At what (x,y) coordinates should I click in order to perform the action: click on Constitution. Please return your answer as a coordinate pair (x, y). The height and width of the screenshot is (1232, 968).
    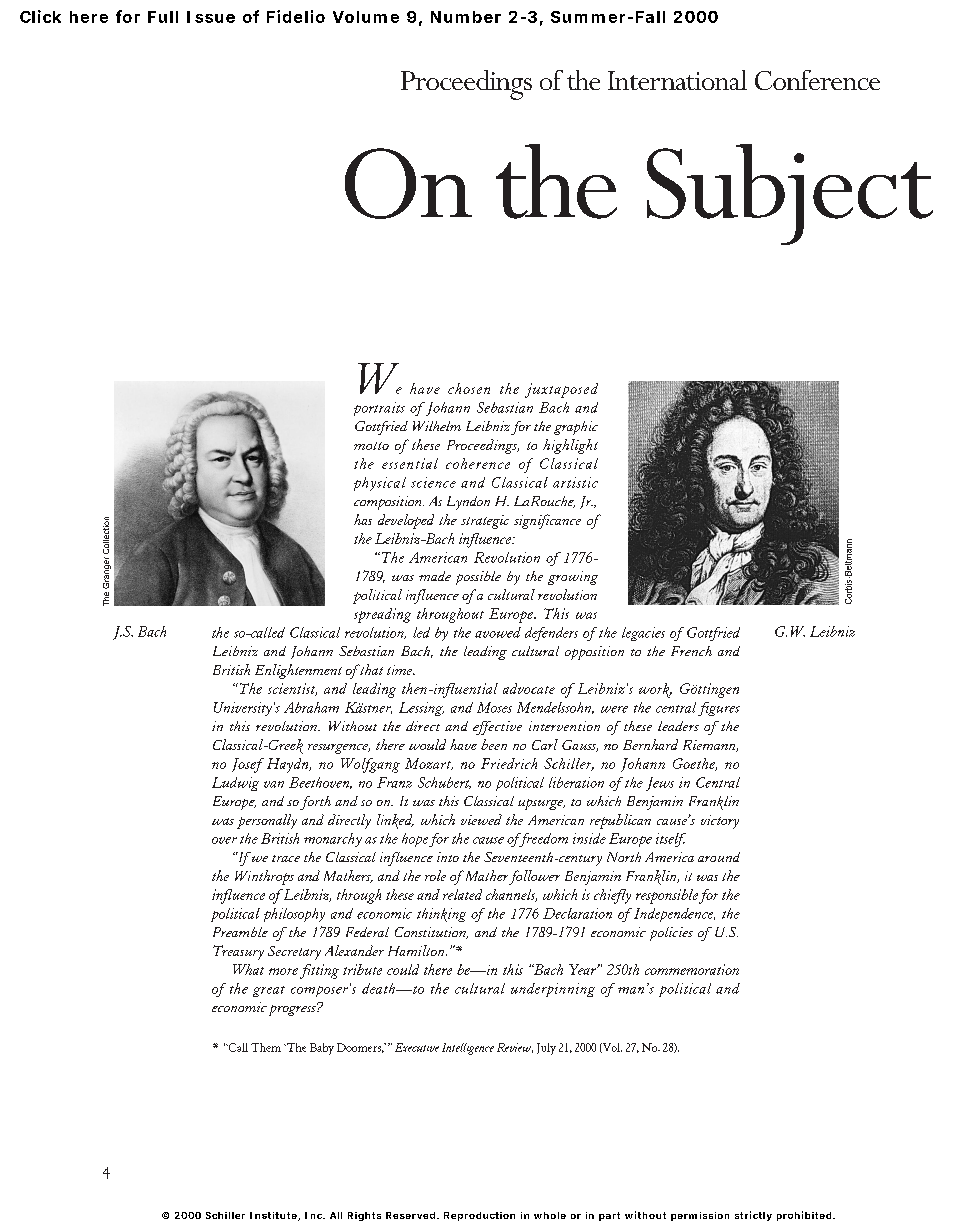
    Looking at the image, I should click on (431, 933).
